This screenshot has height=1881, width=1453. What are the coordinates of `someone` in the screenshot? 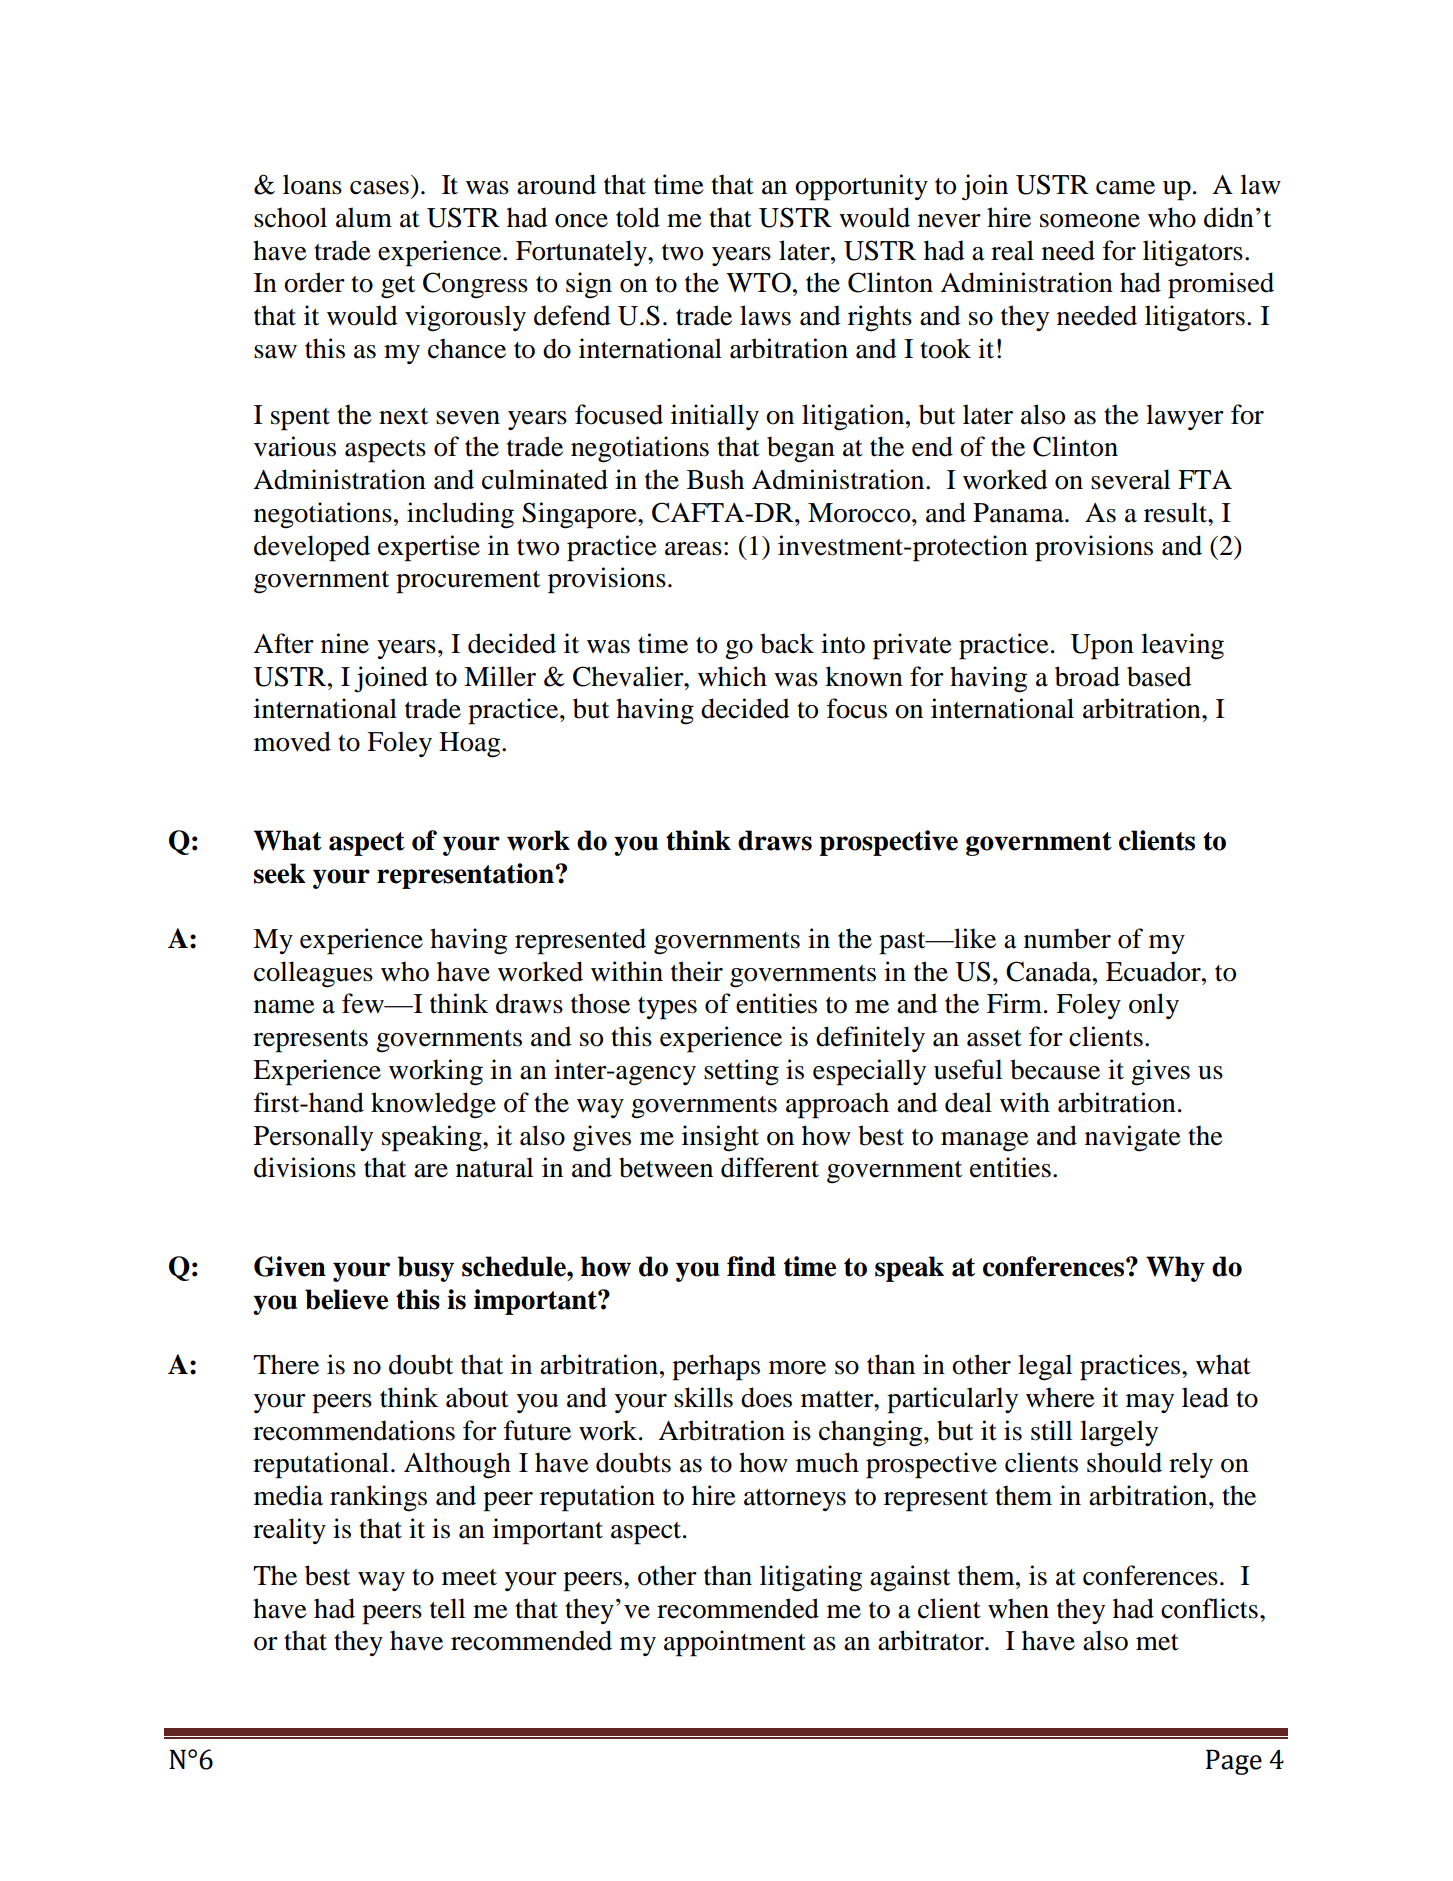 It's located at (1090, 221).
